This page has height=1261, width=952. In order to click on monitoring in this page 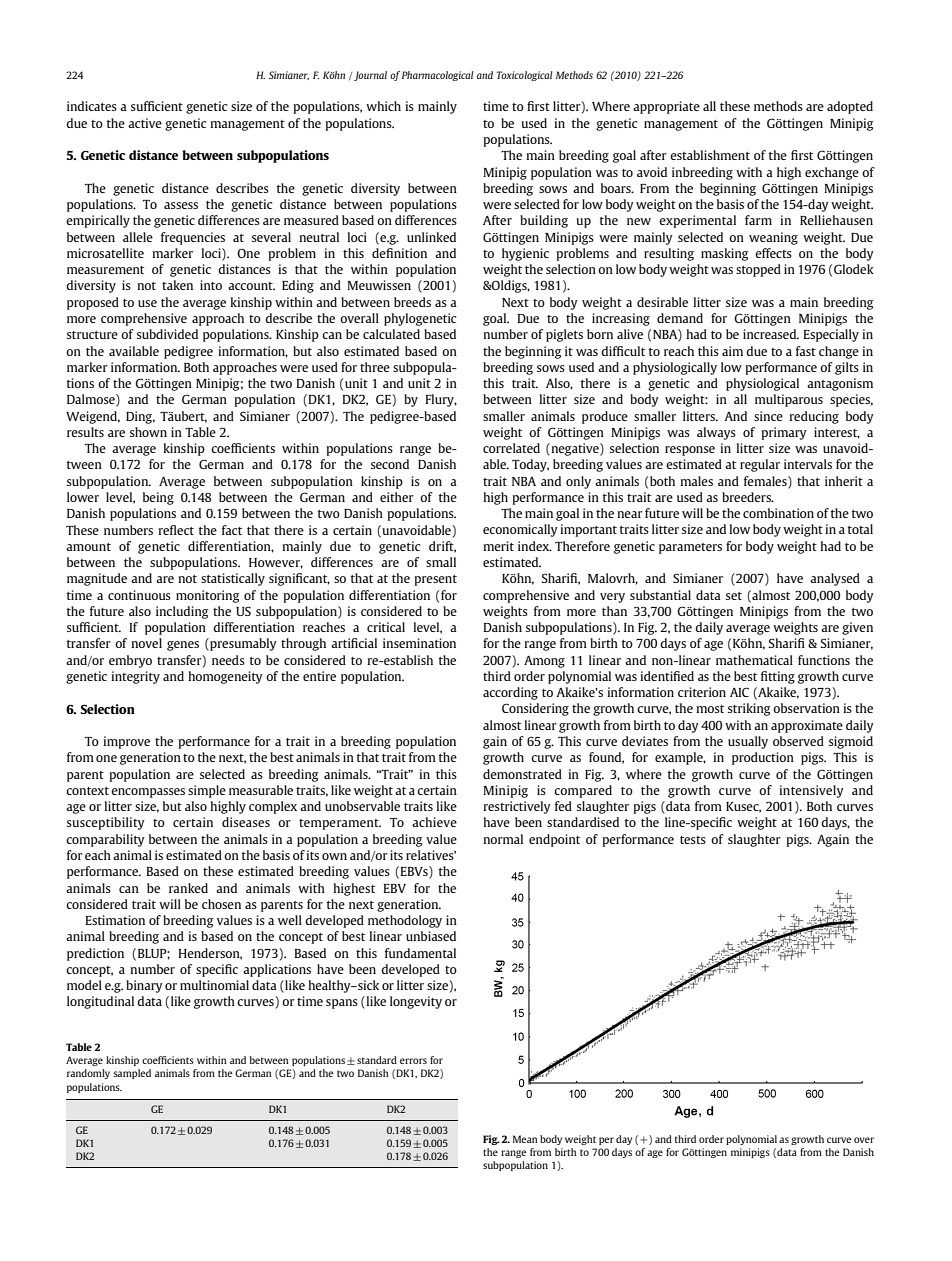, I will do `click(208, 596)`.
